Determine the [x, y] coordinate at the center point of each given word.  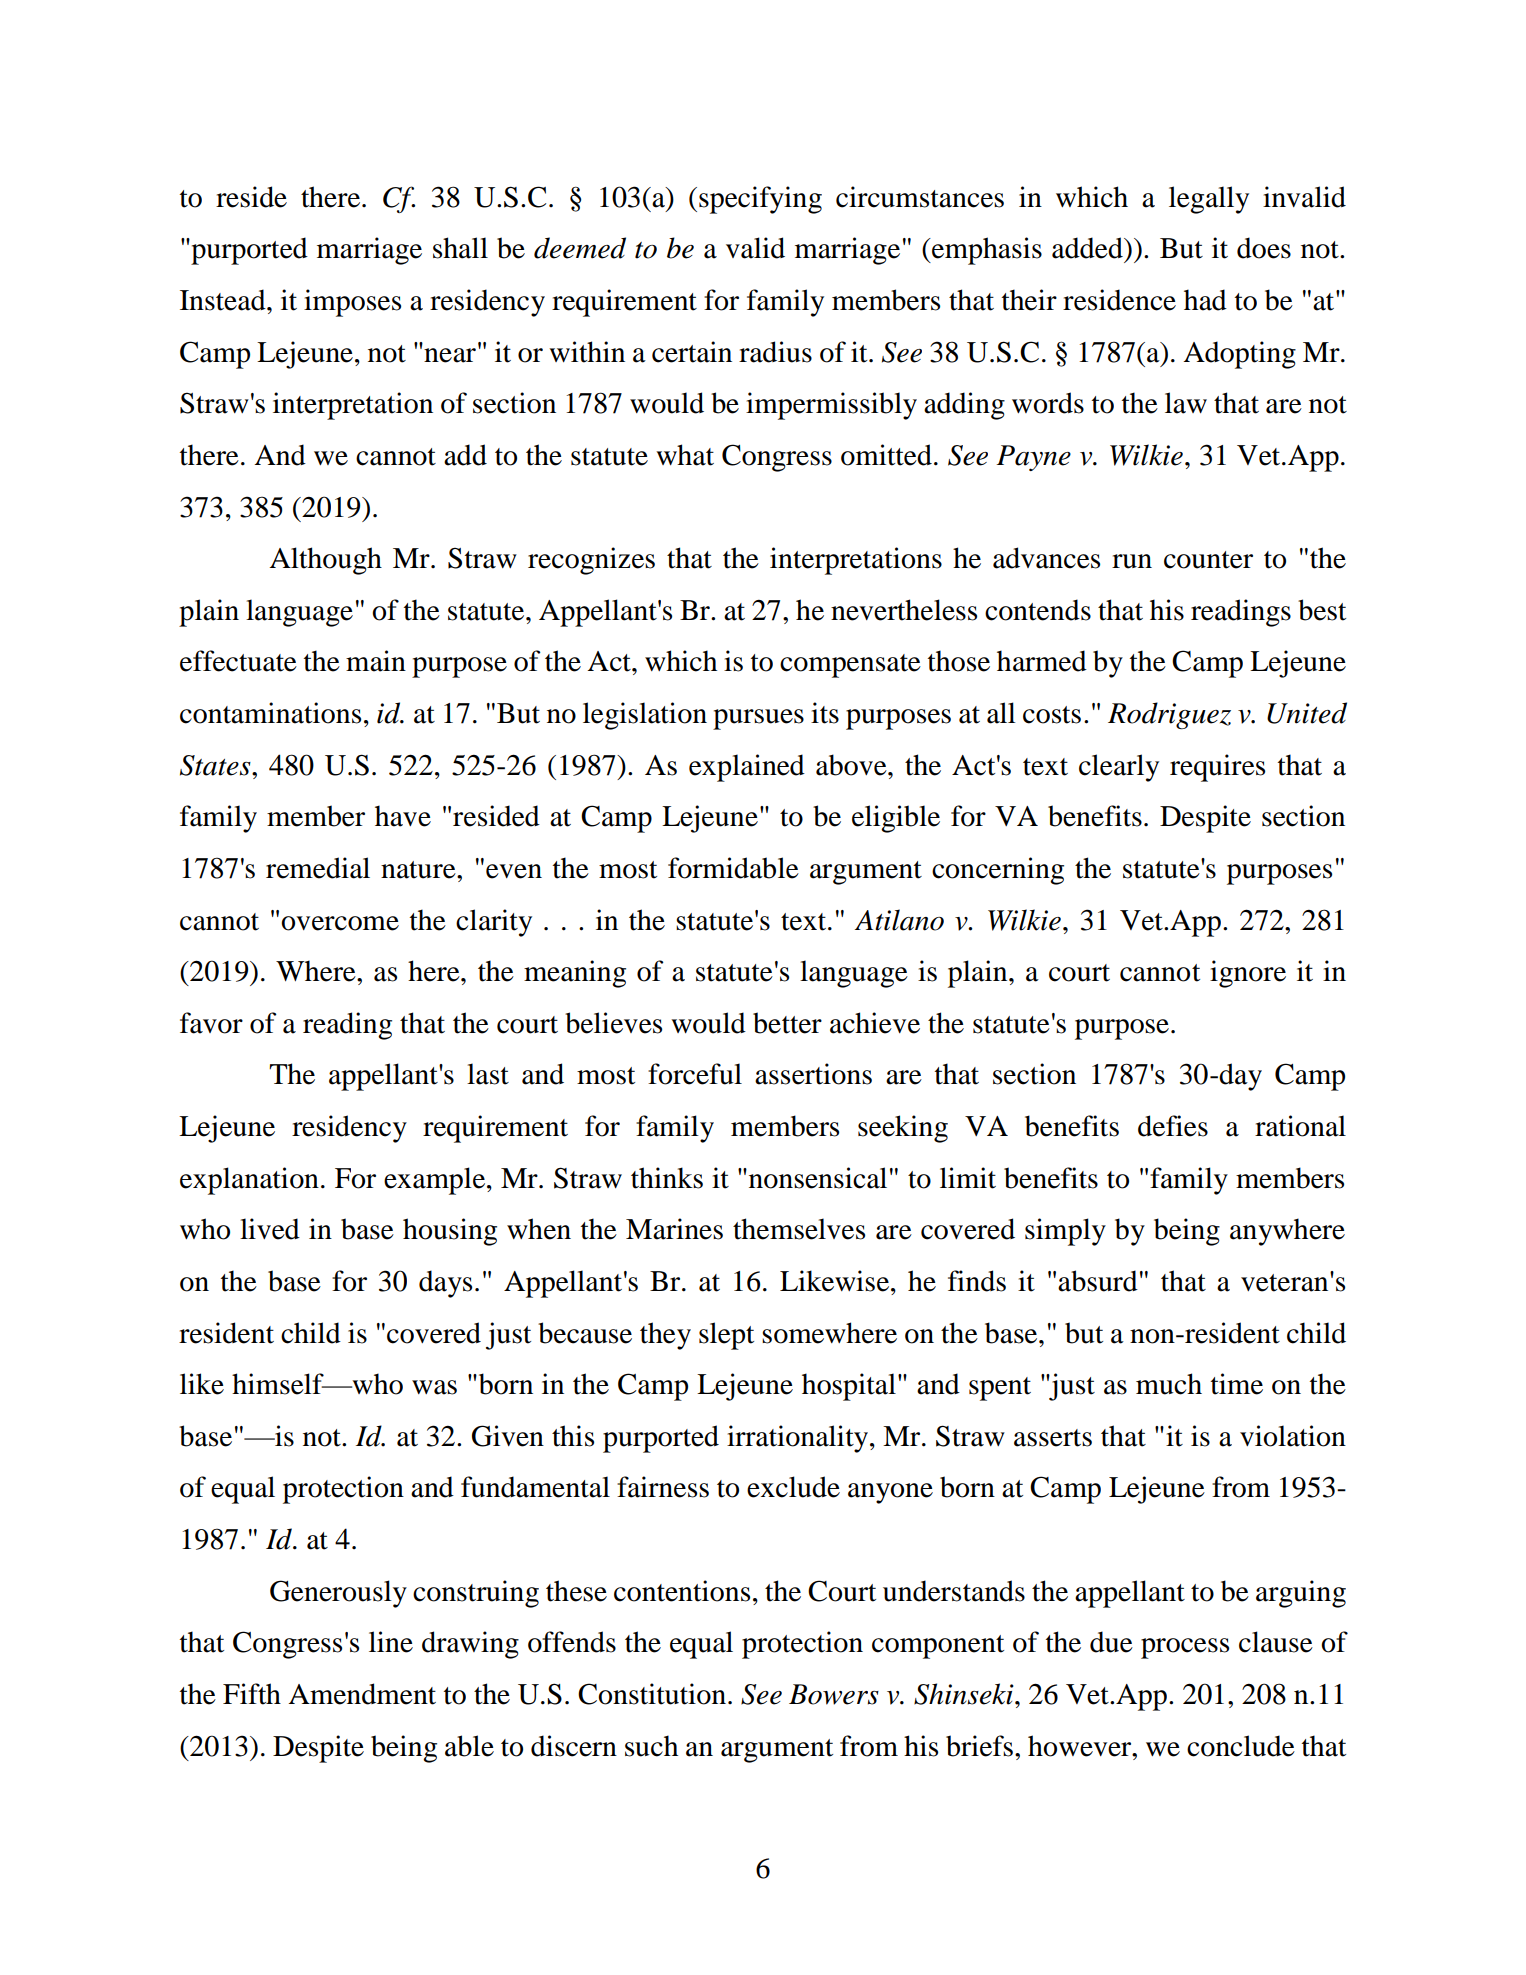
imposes [352, 303]
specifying [760, 200]
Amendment [362, 1694]
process [1185, 1648]
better [787, 1023]
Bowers [834, 1694]
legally [1209, 200]
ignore [1248, 974]
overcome [340, 923]
